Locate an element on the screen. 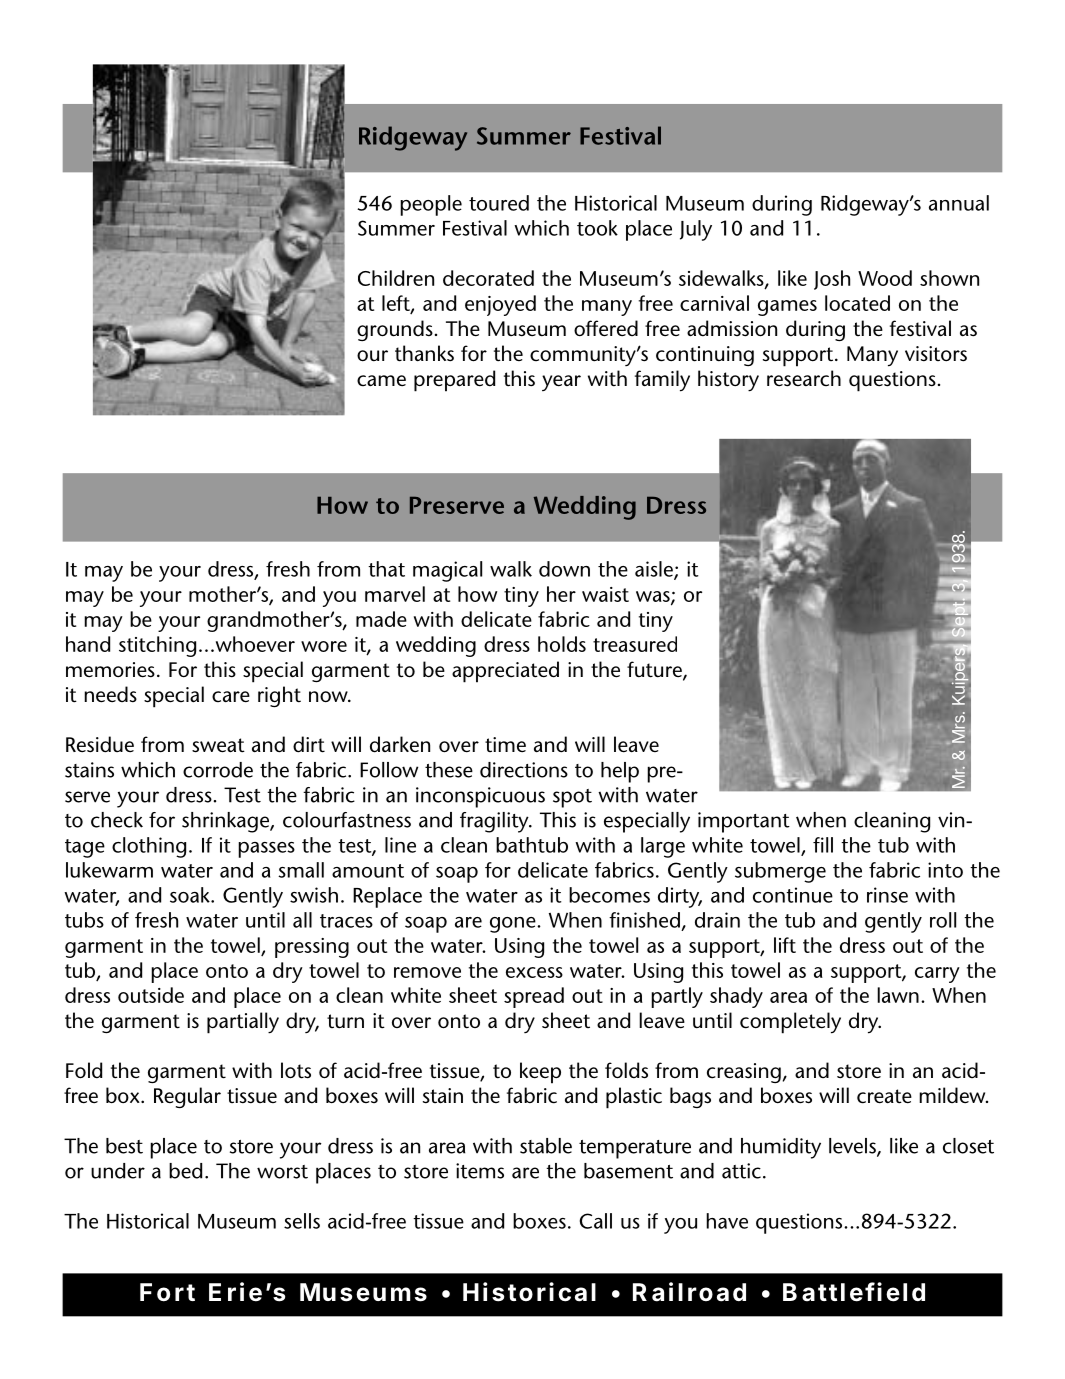 This screenshot has width=1065, height=1379. bed is located at coordinates (185, 1171).
